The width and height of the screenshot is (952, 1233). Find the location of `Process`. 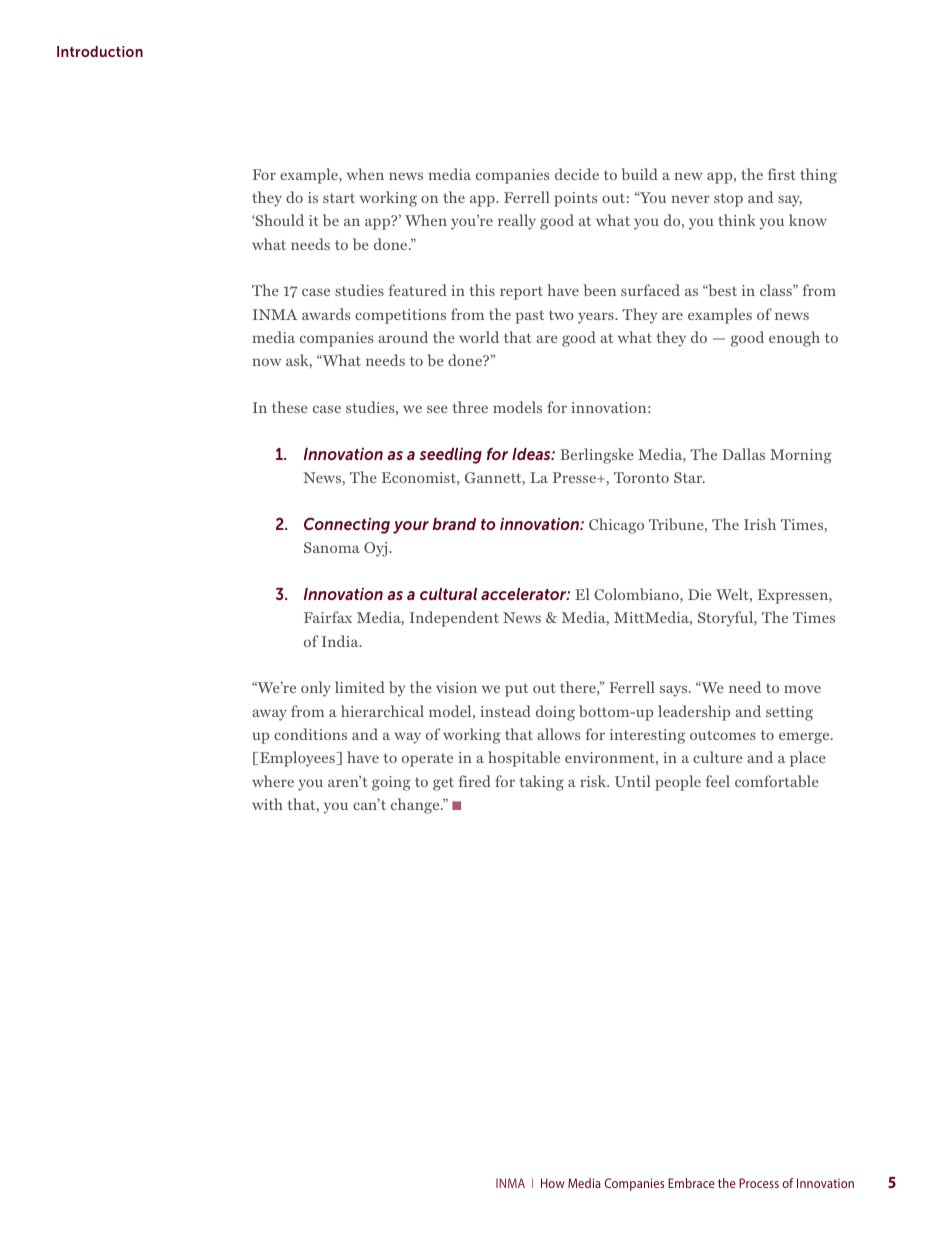

Process is located at coordinates (759, 1183).
